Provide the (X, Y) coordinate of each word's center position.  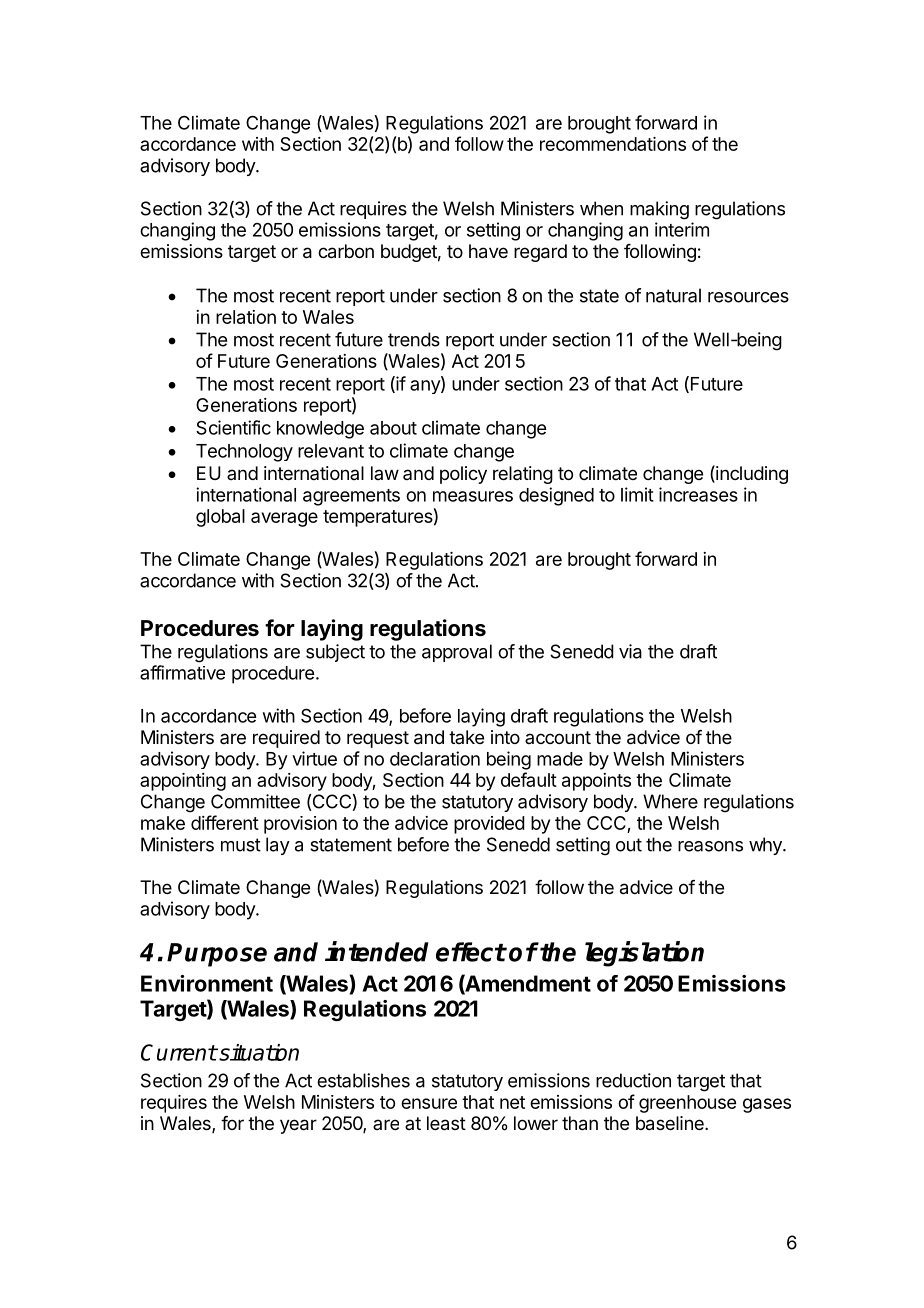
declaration (435, 758)
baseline (671, 1123)
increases (698, 494)
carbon (346, 251)
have (488, 251)
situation (258, 1052)
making (659, 210)
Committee (255, 801)
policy (463, 475)
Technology (244, 453)
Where (670, 801)
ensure (429, 1103)
